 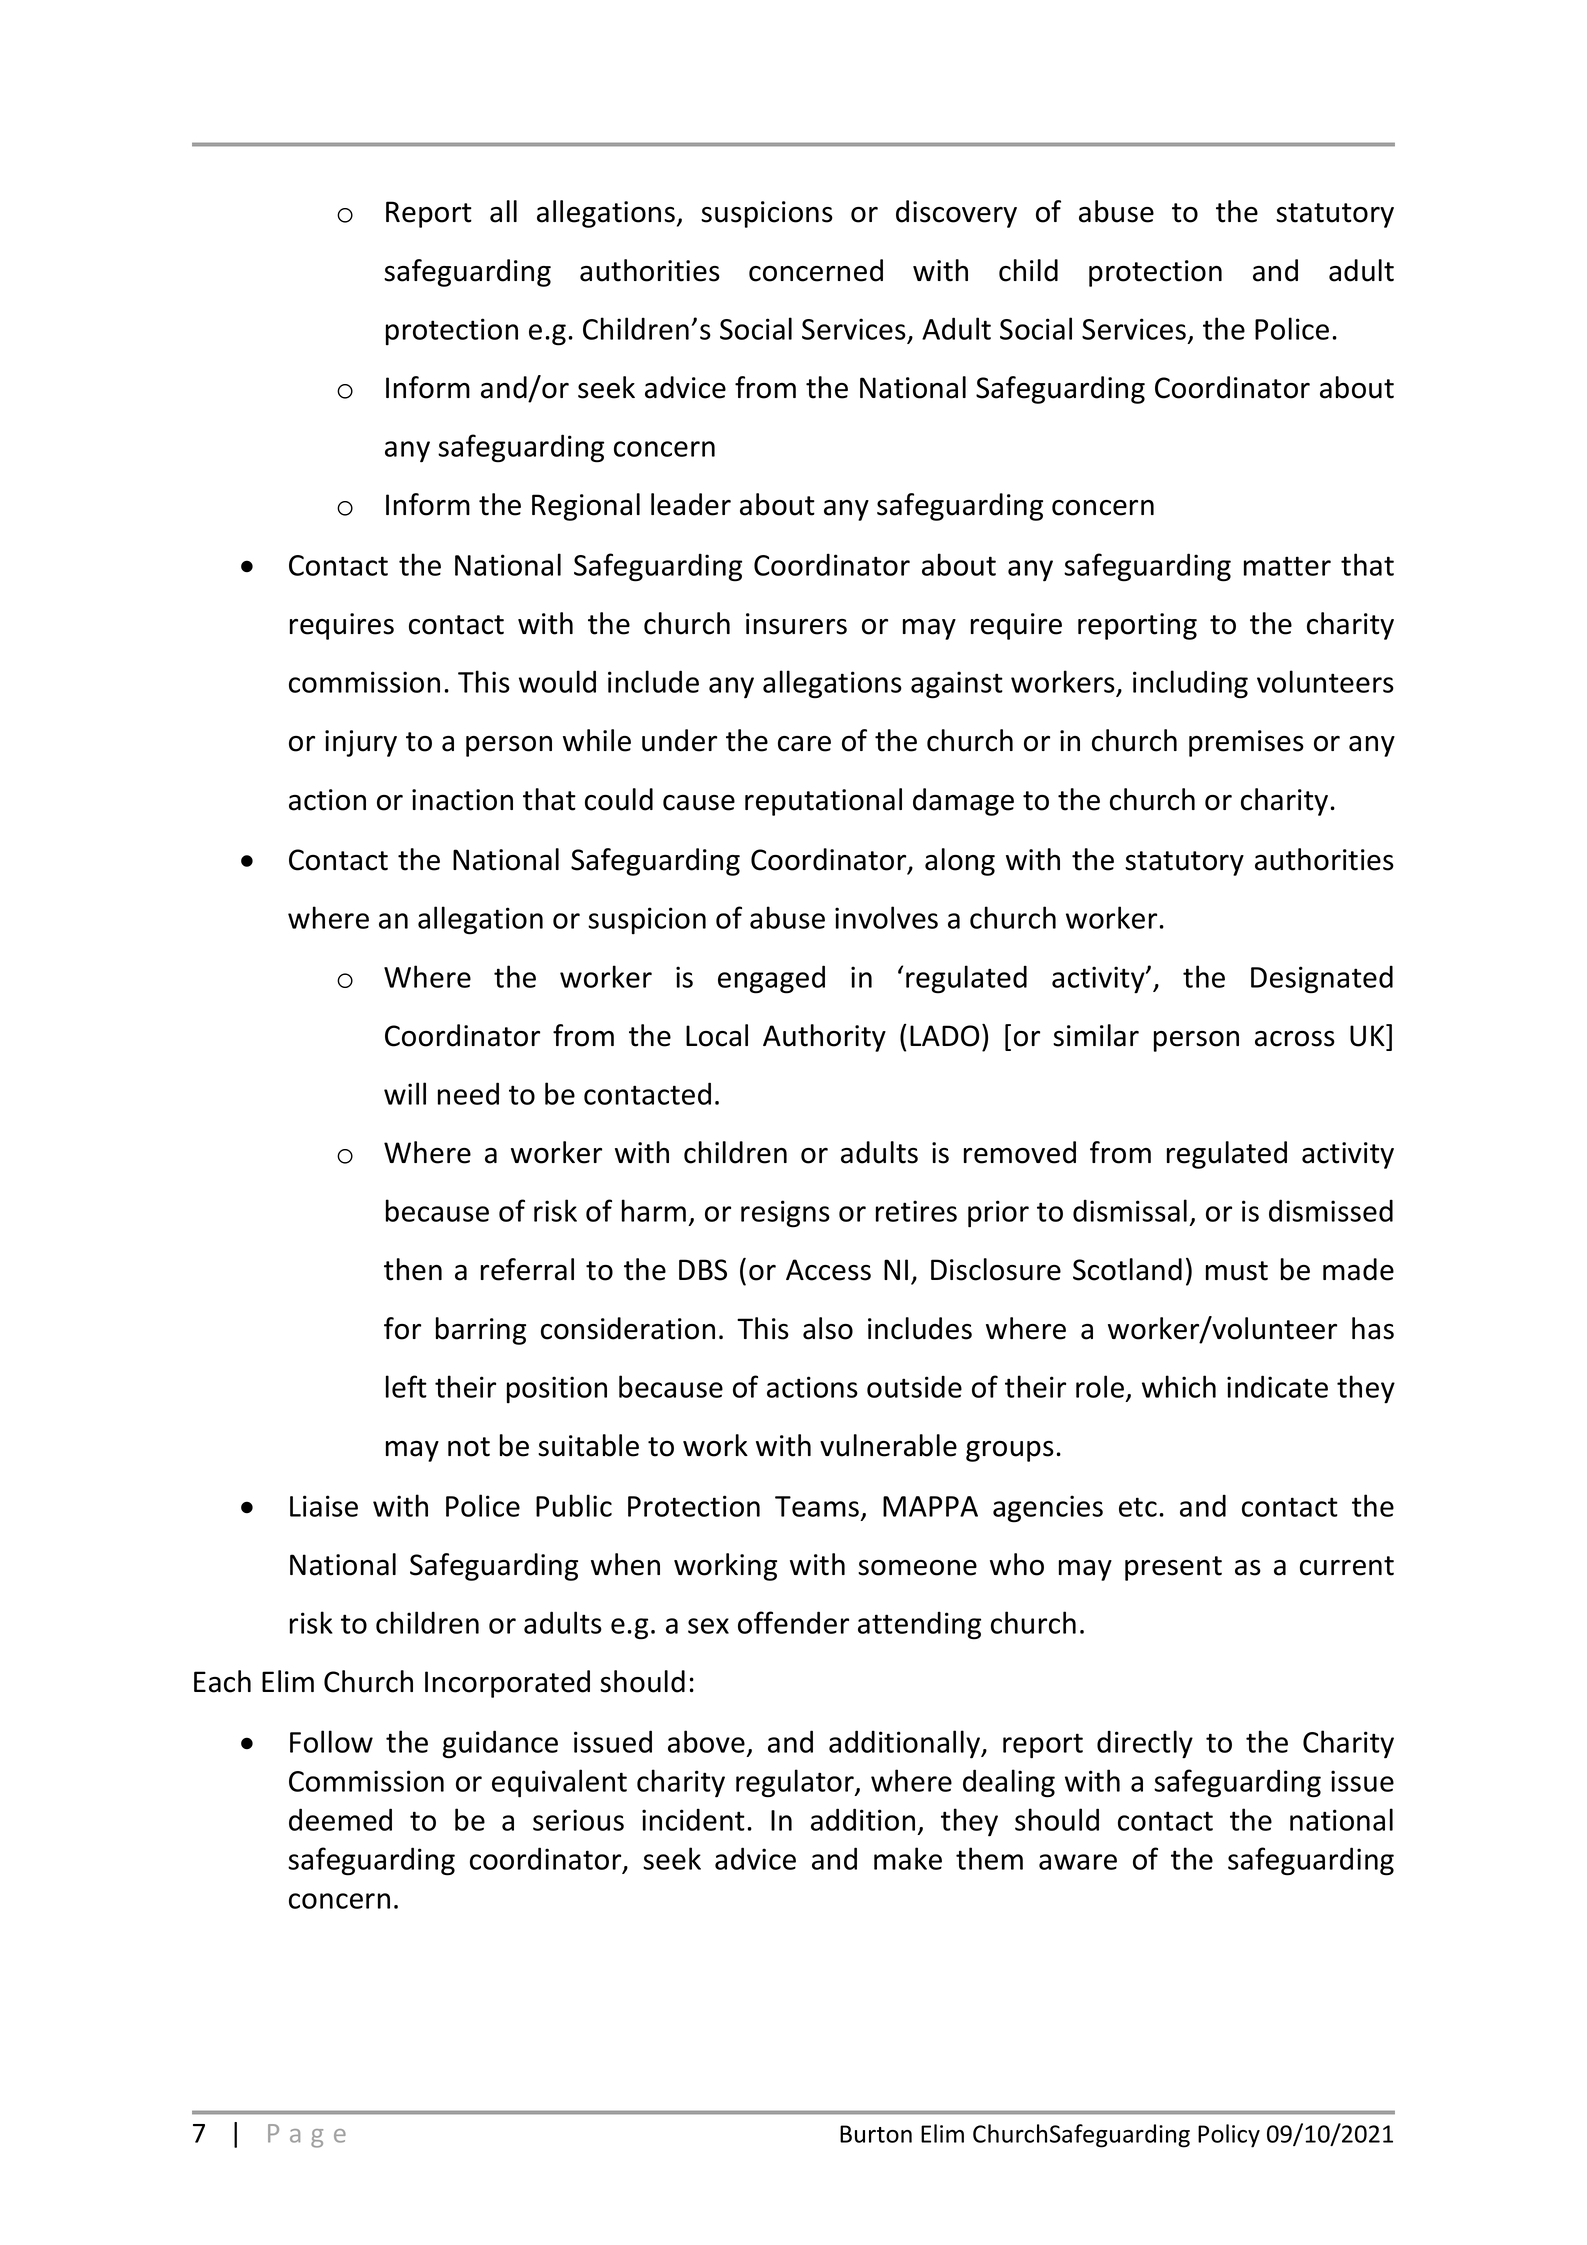 What do you see at coordinates (340, 1819) in the screenshot?
I see `deemed` at bounding box center [340, 1819].
